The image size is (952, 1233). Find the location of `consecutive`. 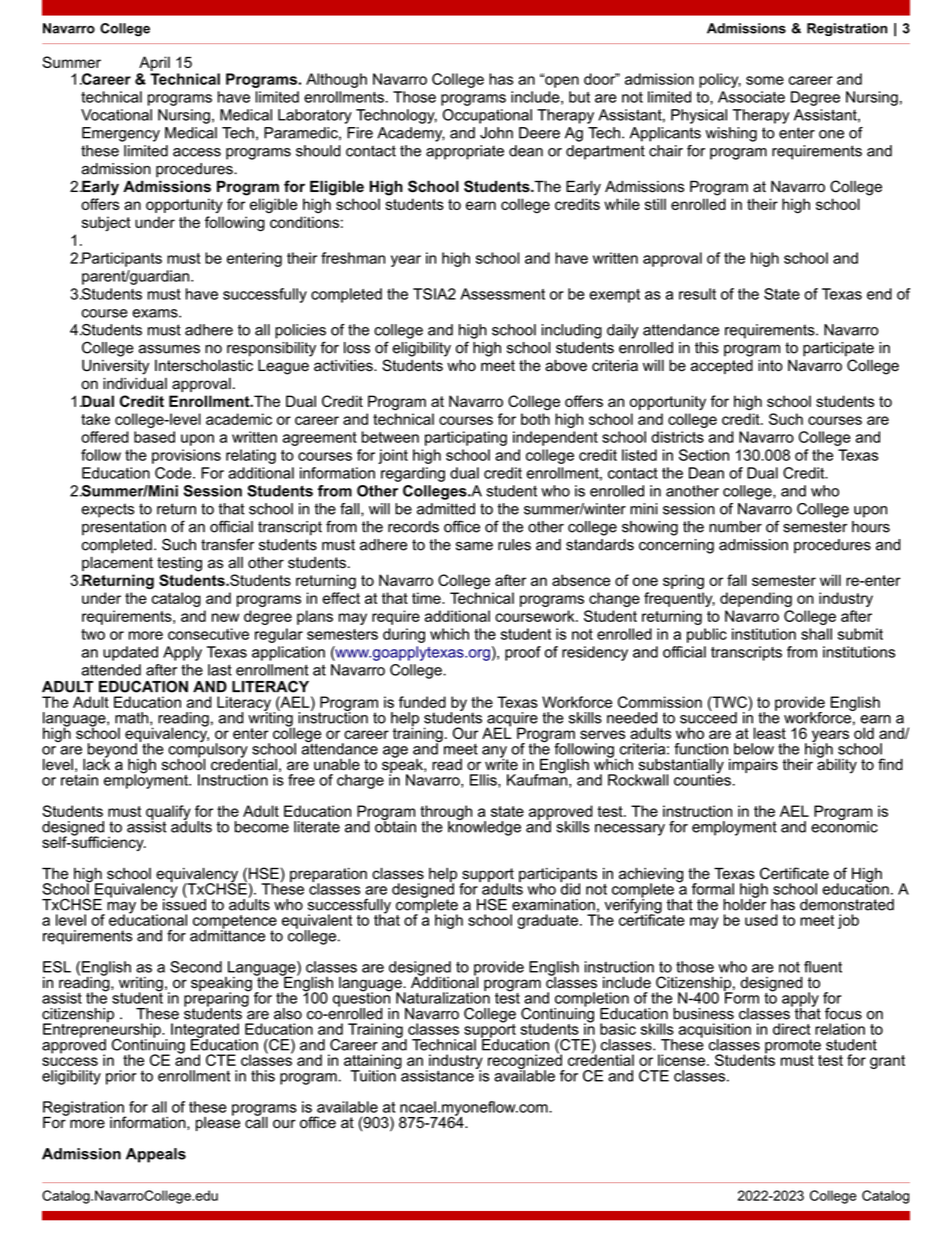

consecutive is located at coordinates (208, 634).
